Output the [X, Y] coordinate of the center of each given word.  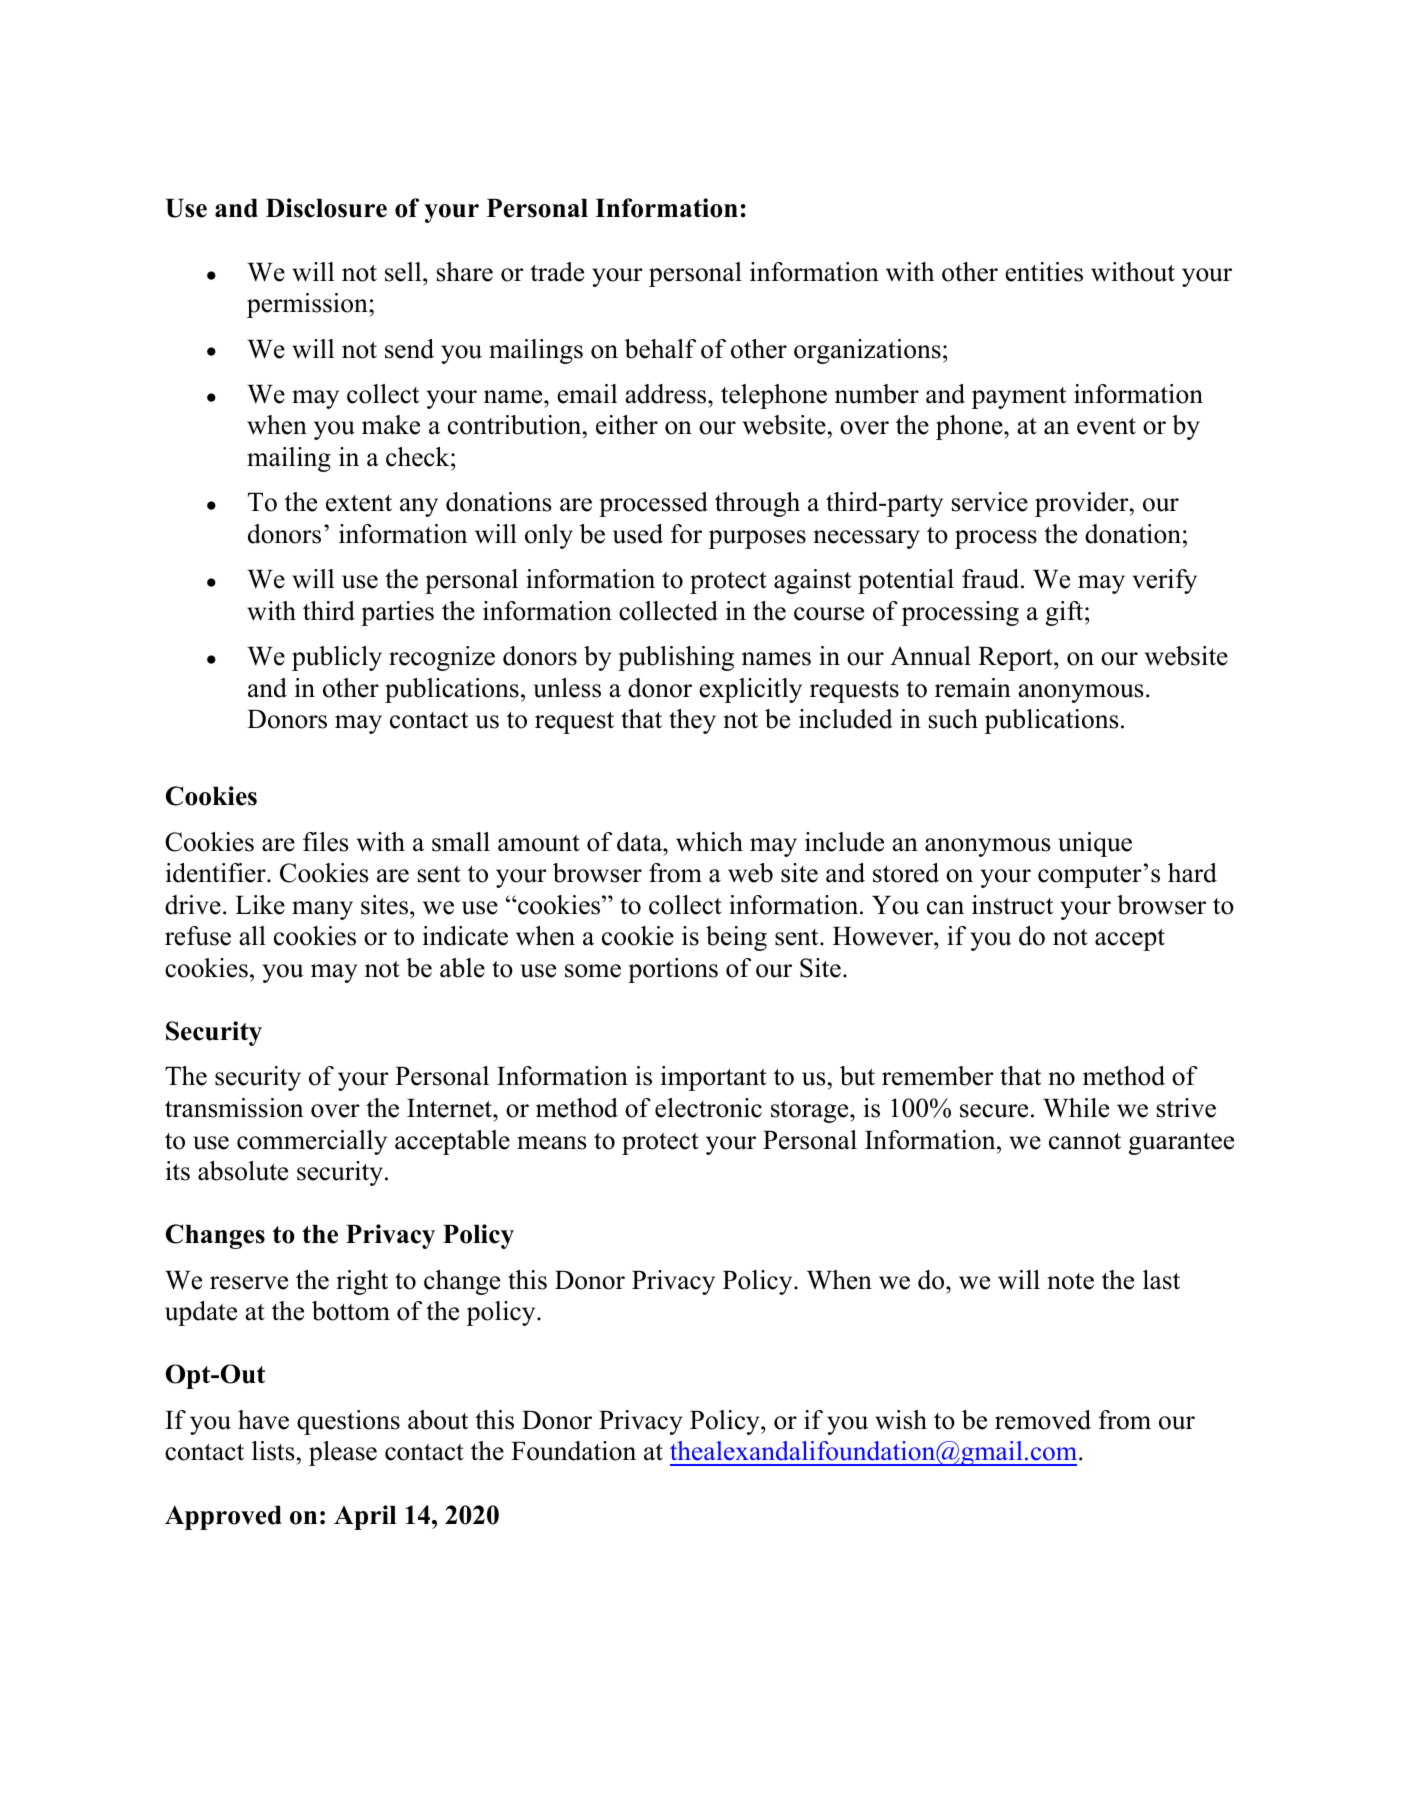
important [714, 1078]
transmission [234, 1108]
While [1076, 1108]
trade [557, 272]
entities [1044, 272]
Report [1016, 659]
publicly [337, 658]
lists [273, 1451]
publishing [676, 658]
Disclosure [326, 208]
